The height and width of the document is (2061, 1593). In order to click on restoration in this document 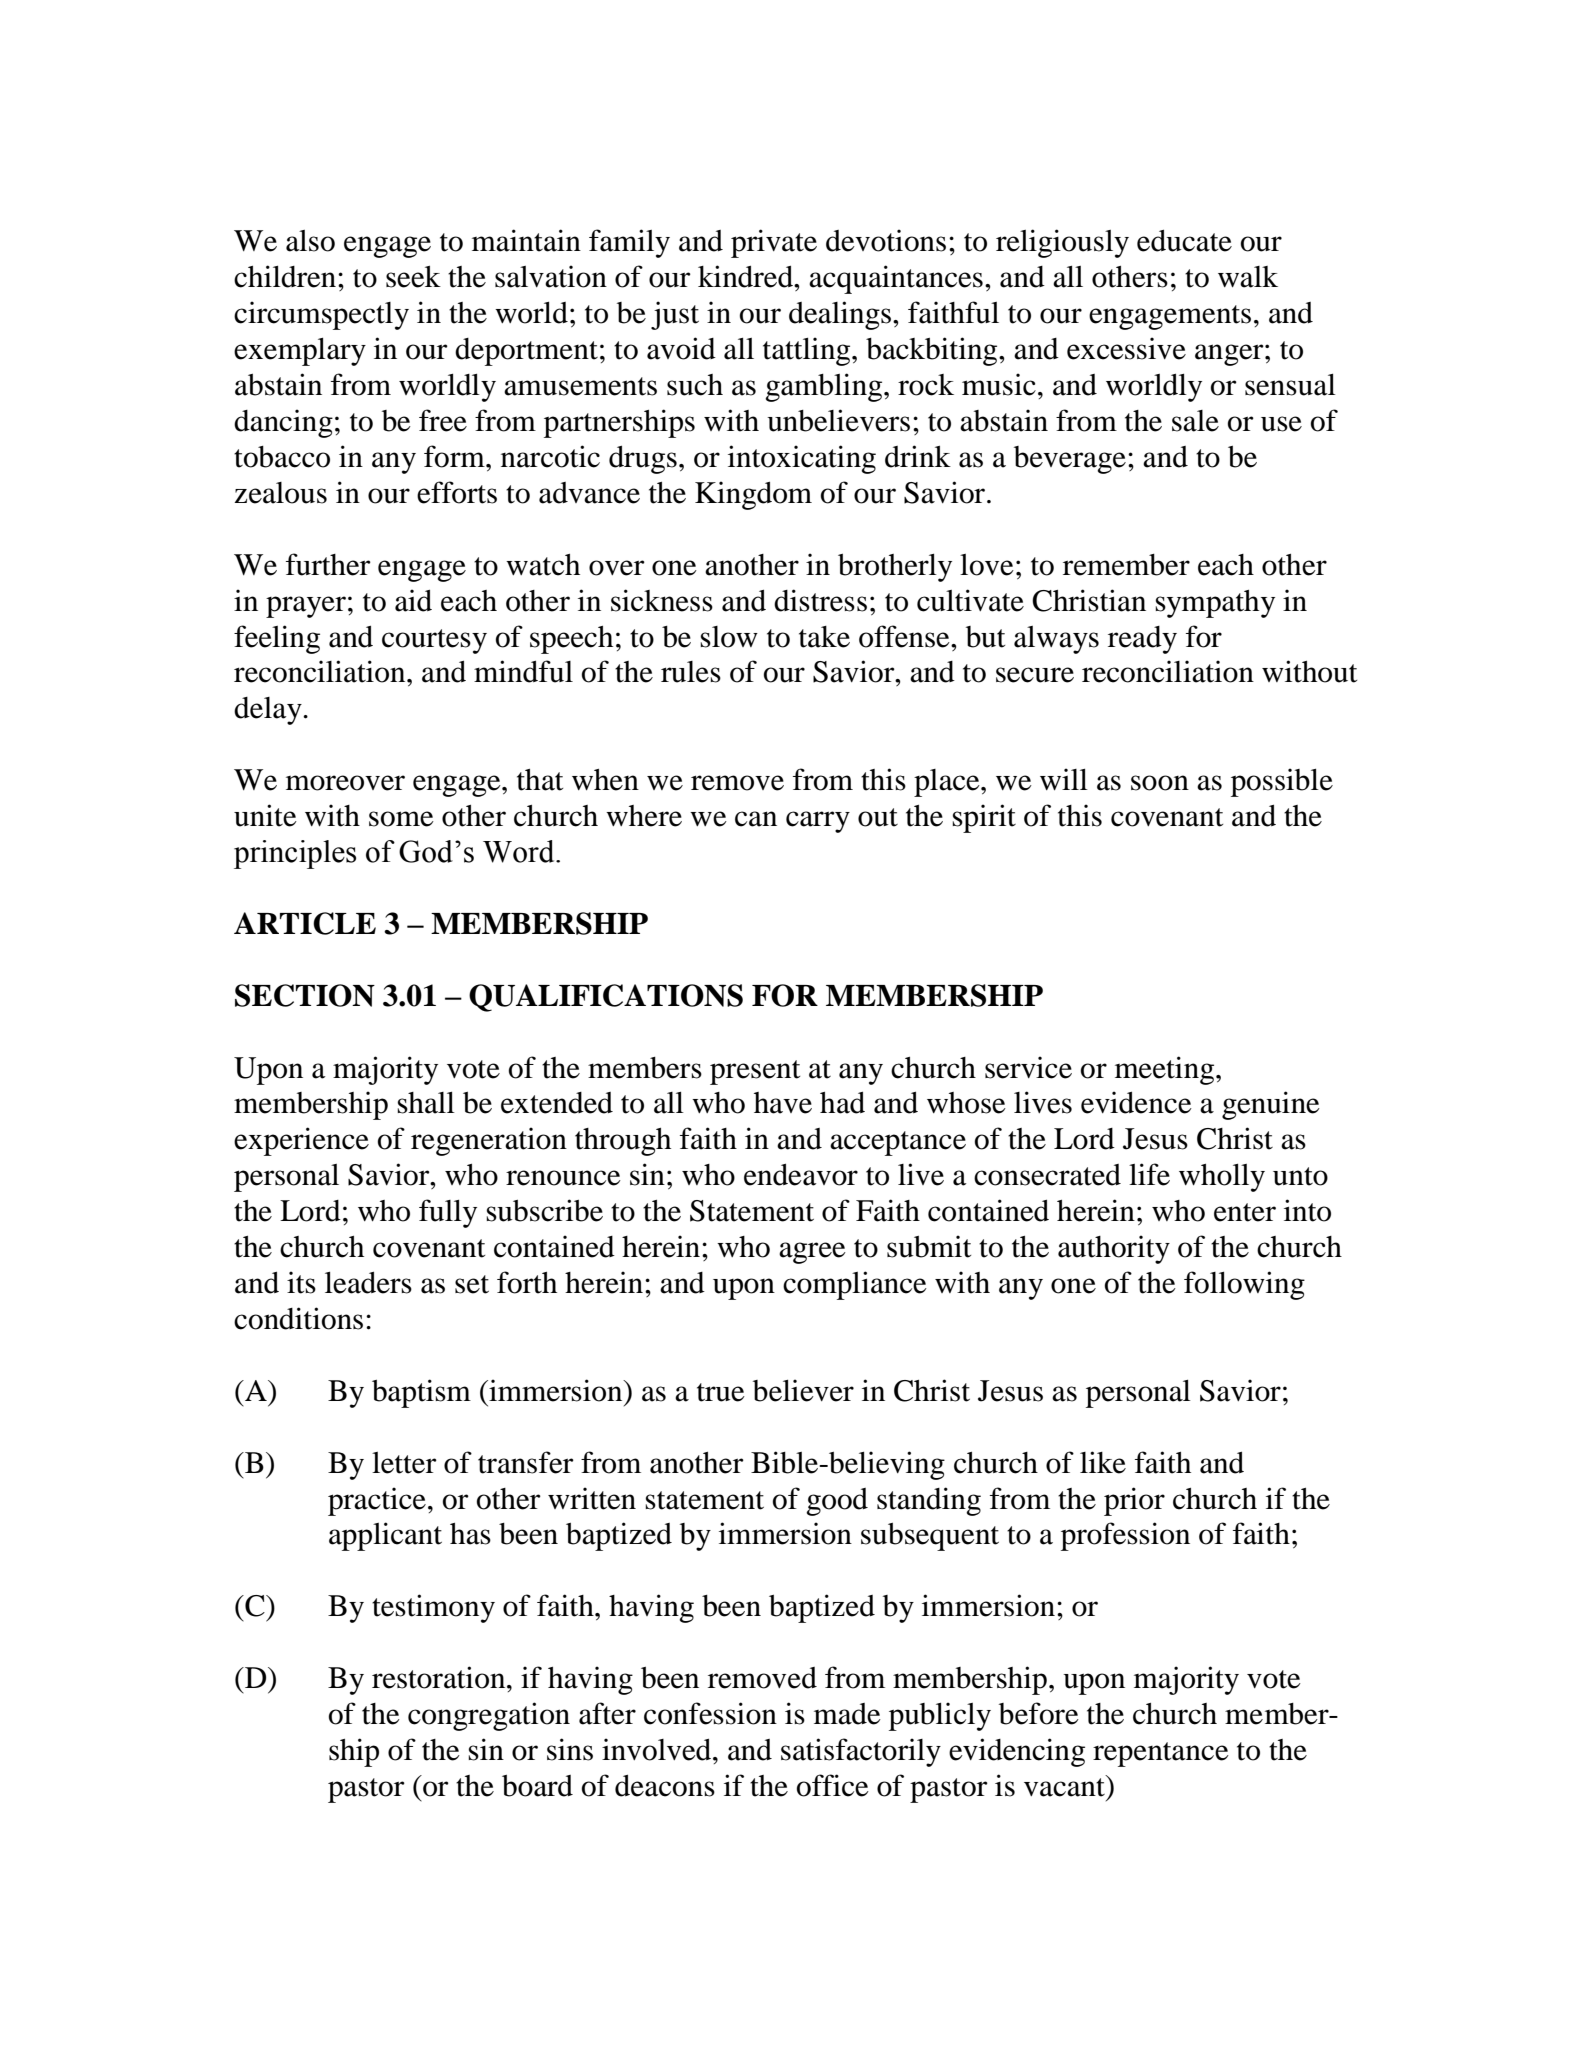, I will do `click(440, 1677)`.
